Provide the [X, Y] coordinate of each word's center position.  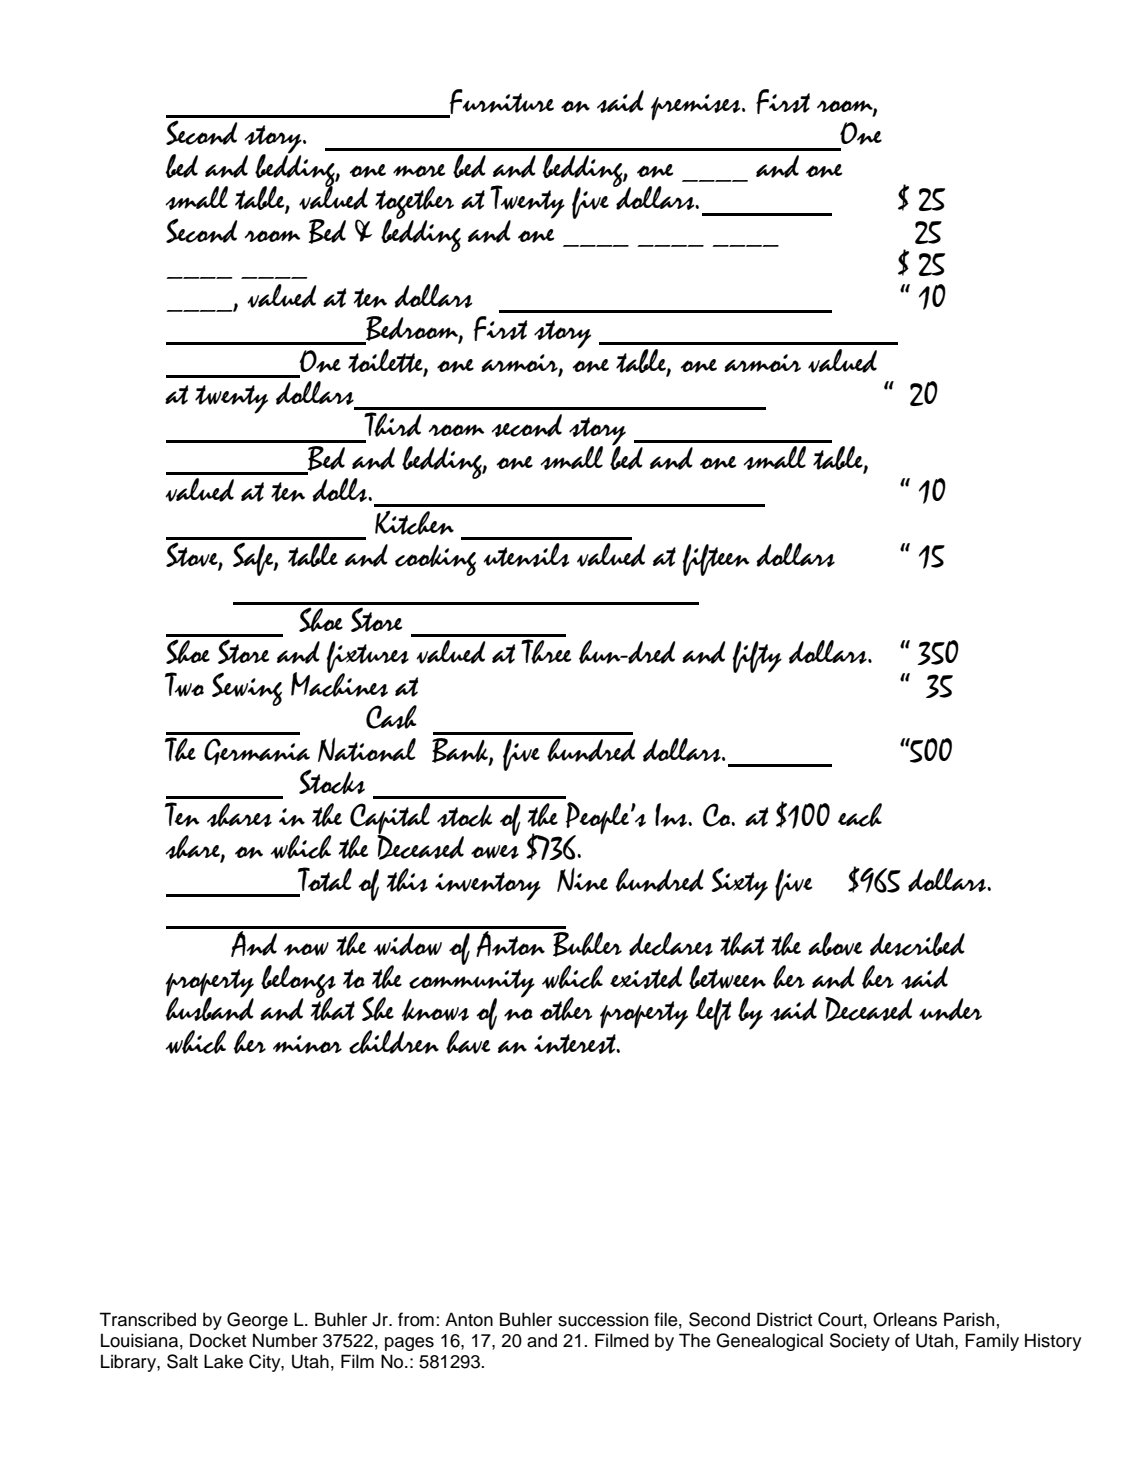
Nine [582, 880]
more [419, 170]
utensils [526, 555]
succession [603, 1319]
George [257, 1321]
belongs [298, 982]
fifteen [716, 560]
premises [697, 107]
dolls [341, 490]
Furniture [500, 103]
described [917, 944]
